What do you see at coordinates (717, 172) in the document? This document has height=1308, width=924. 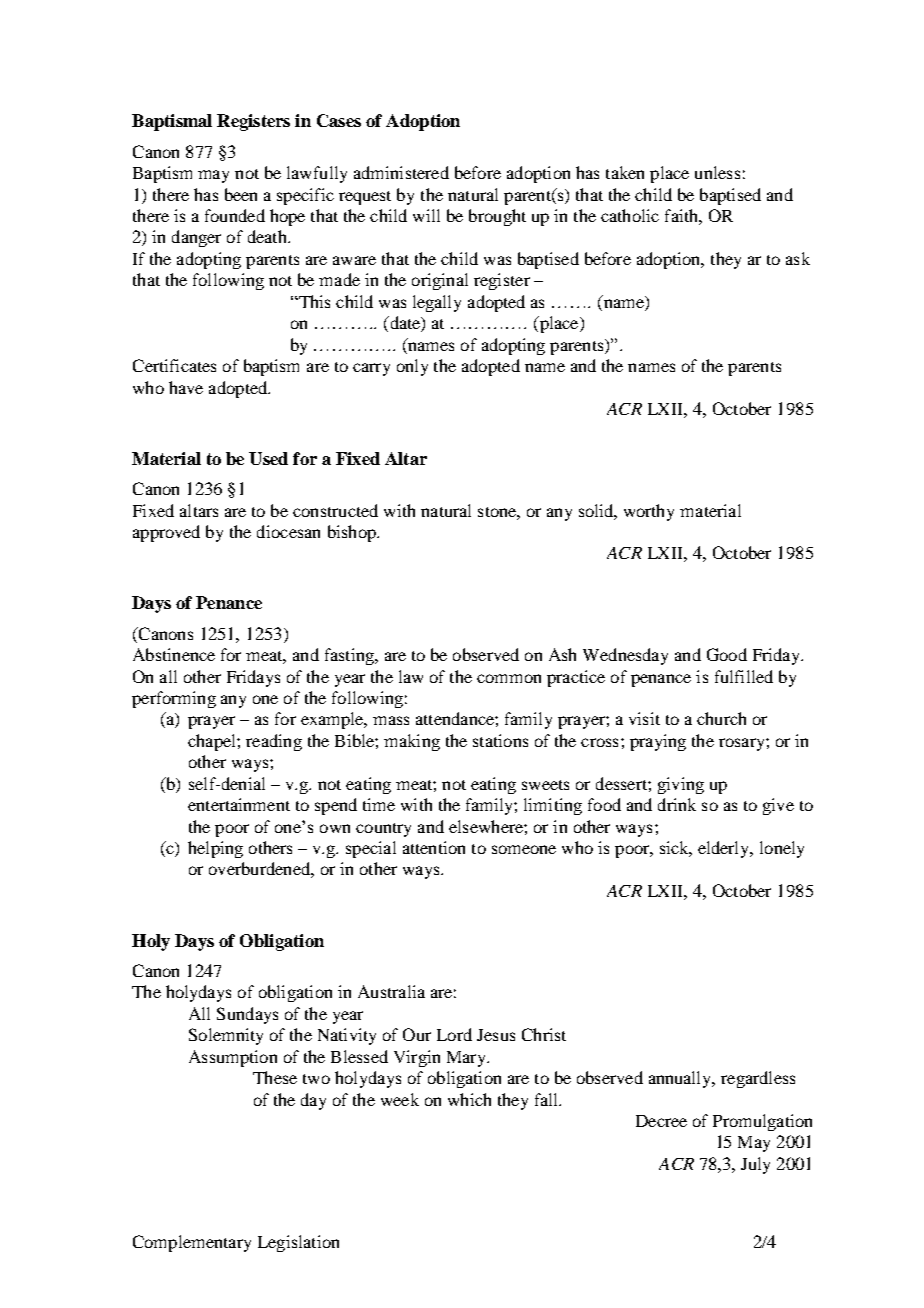 I see `unless` at bounding box center [717, 172].
